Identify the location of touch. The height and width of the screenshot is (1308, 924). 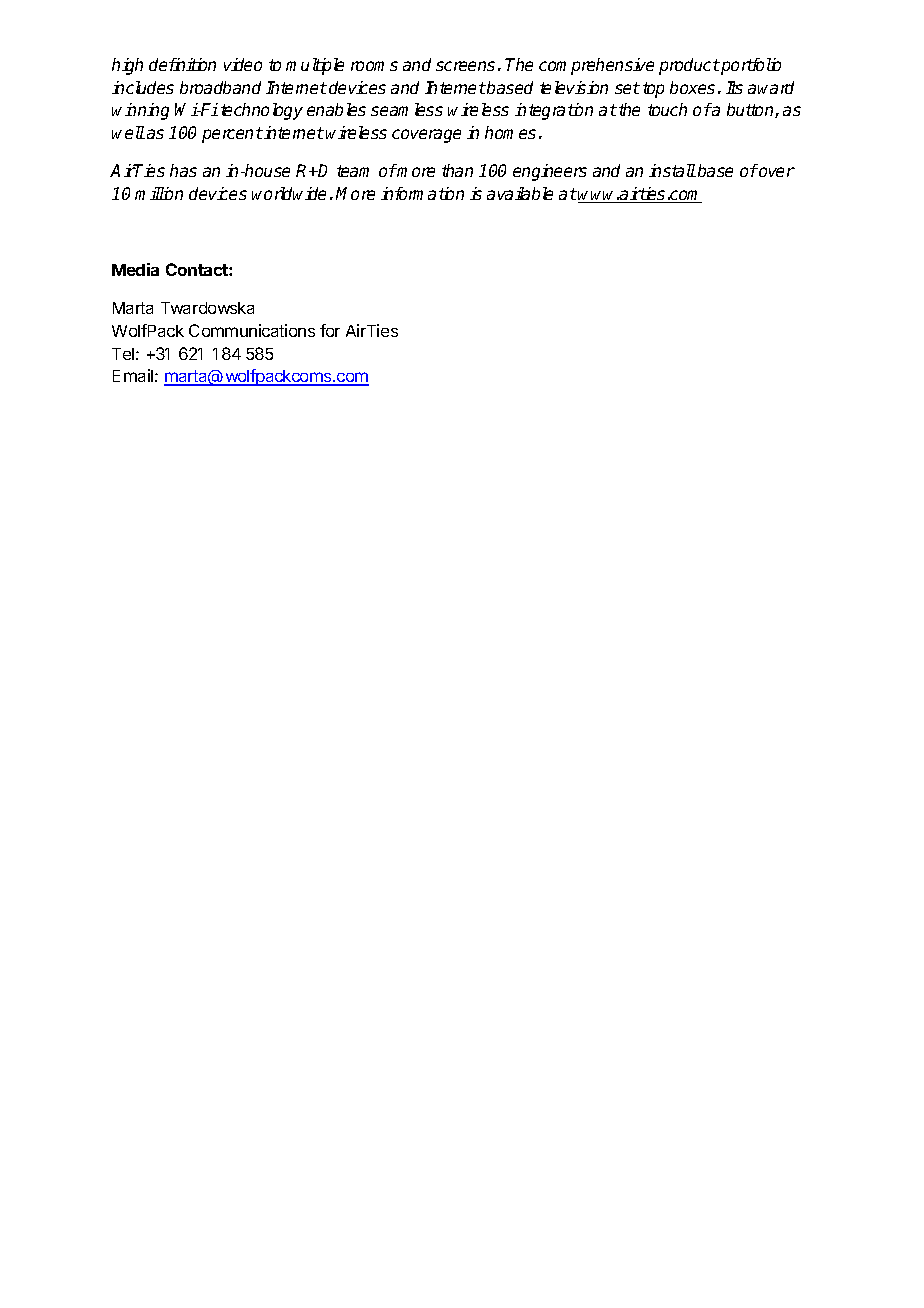
(667, 109).
